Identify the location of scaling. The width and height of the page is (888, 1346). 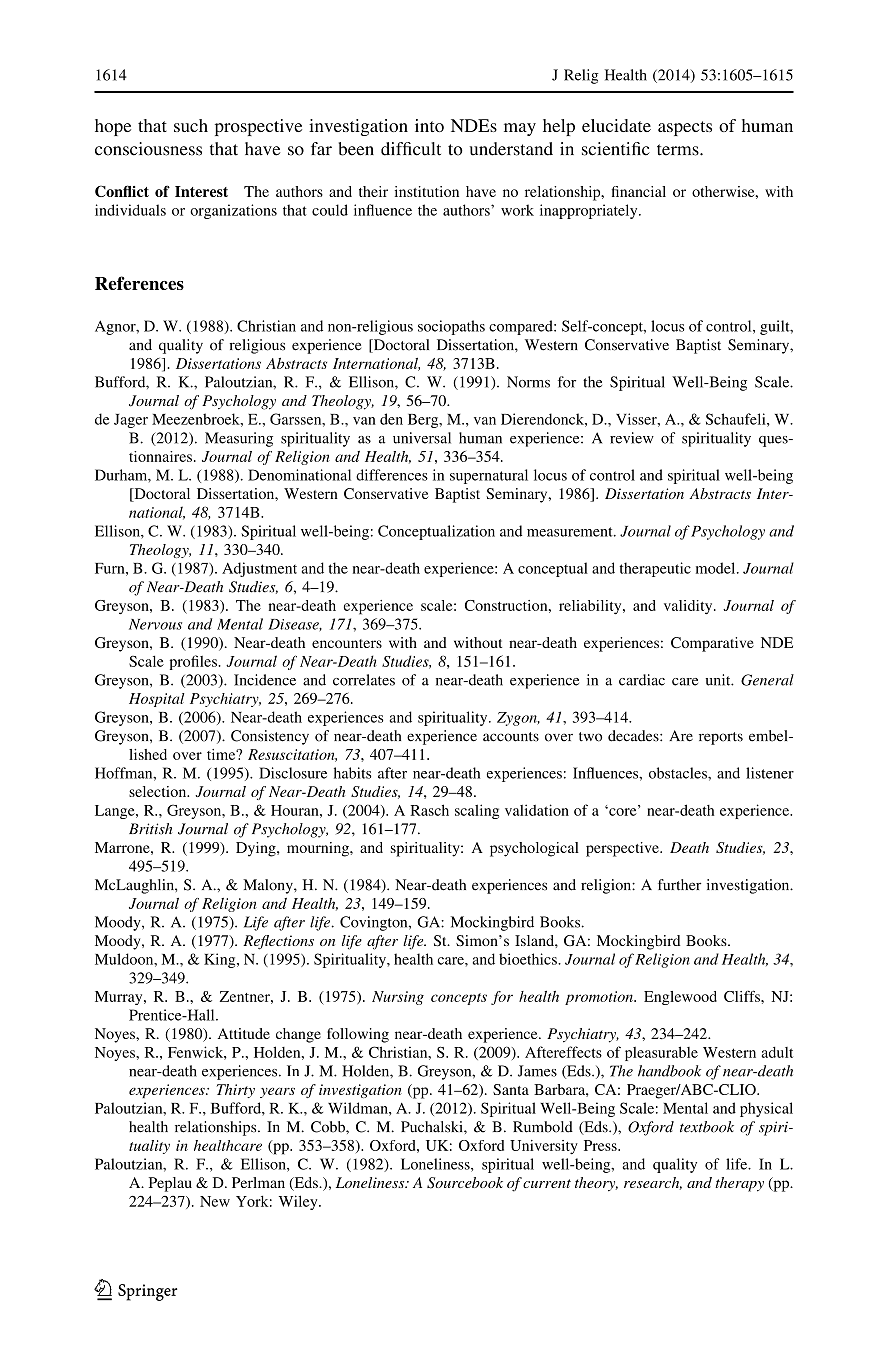
(477, 811).
